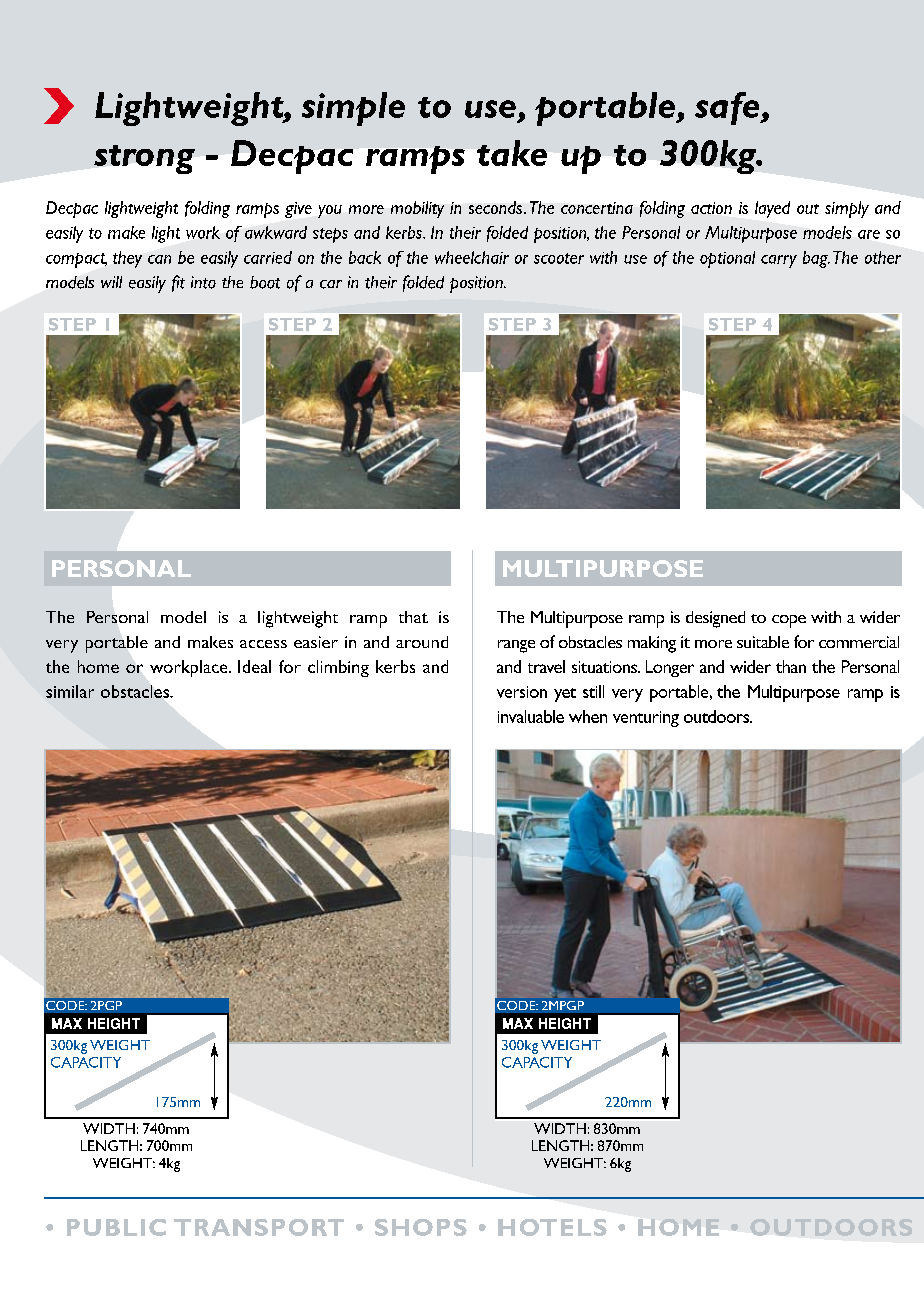 This image has height=1308, width=924. I want to click on take, so click(512, 153).
